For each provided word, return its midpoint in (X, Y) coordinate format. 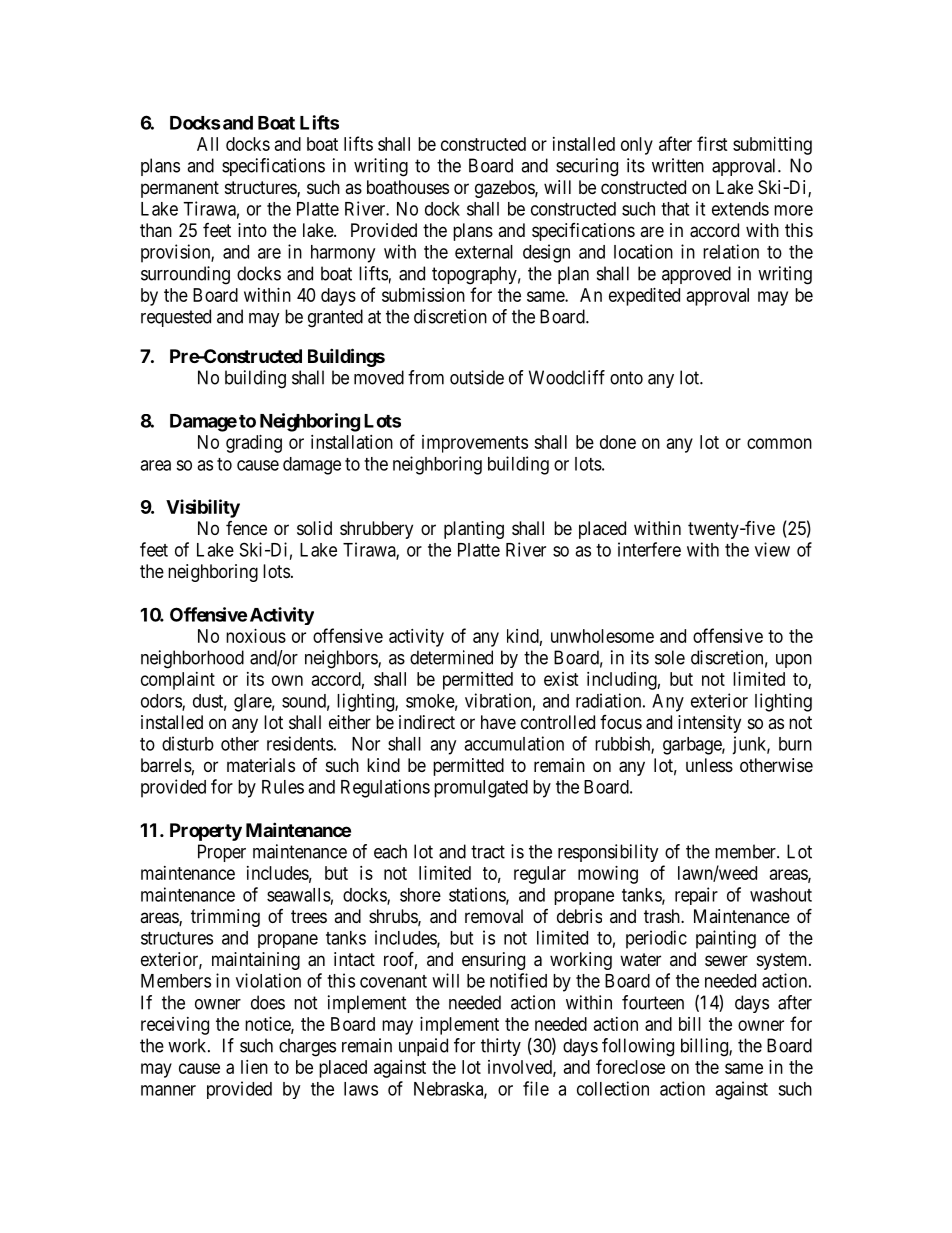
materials (261, 765)
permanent (180, 189)
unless (709, 765)
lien (254, 1067)
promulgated (481, 789)
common (779, 443)
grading (254, 444)
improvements (475, 444)
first (712, 143)
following (638, 1047)
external (484, 252)
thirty (501, 1047)
